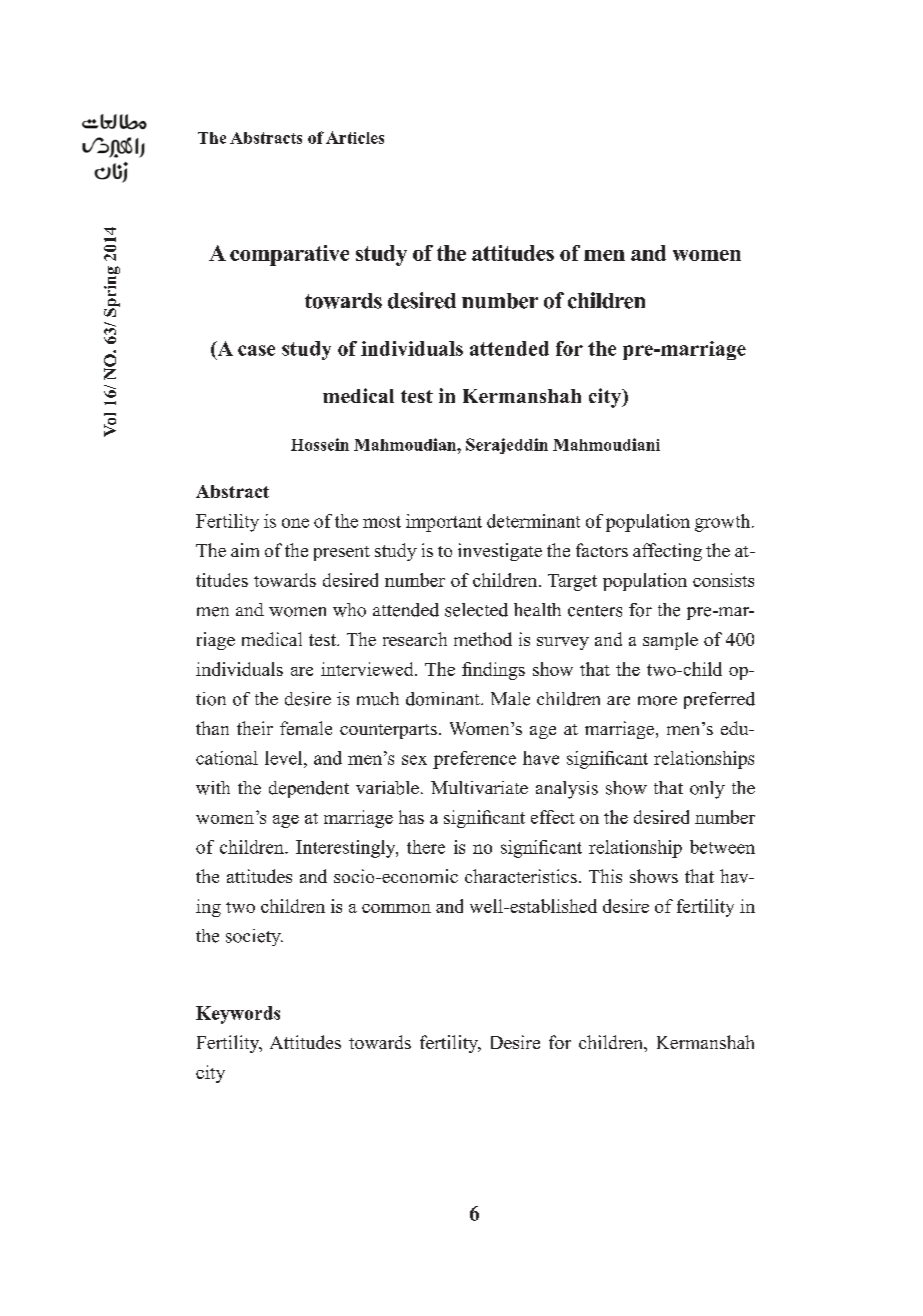  What do you see at coordinates (605, 876) in the image?
I see `This` at bounding box center [605, 876].
